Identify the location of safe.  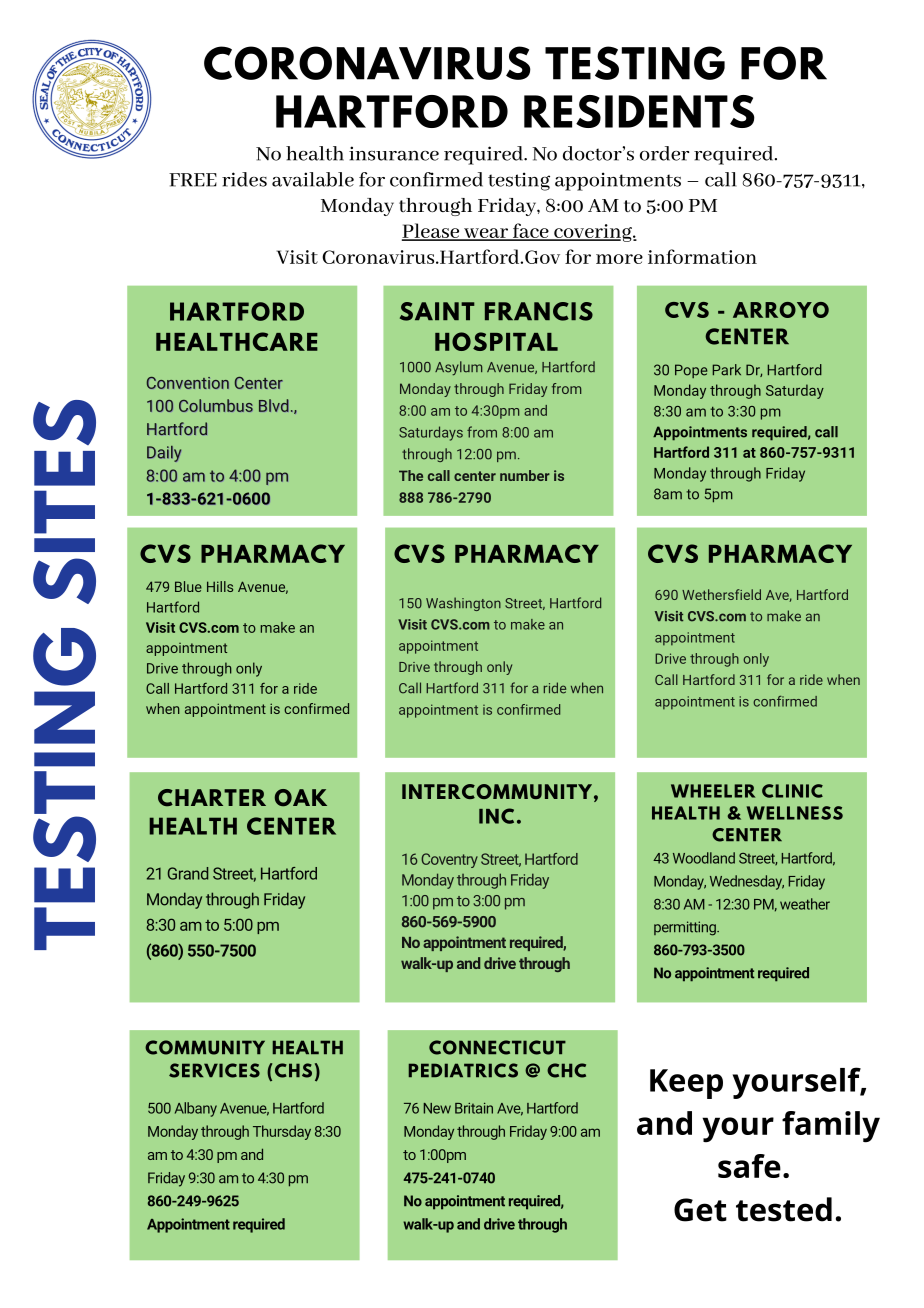
(749, 1166).
